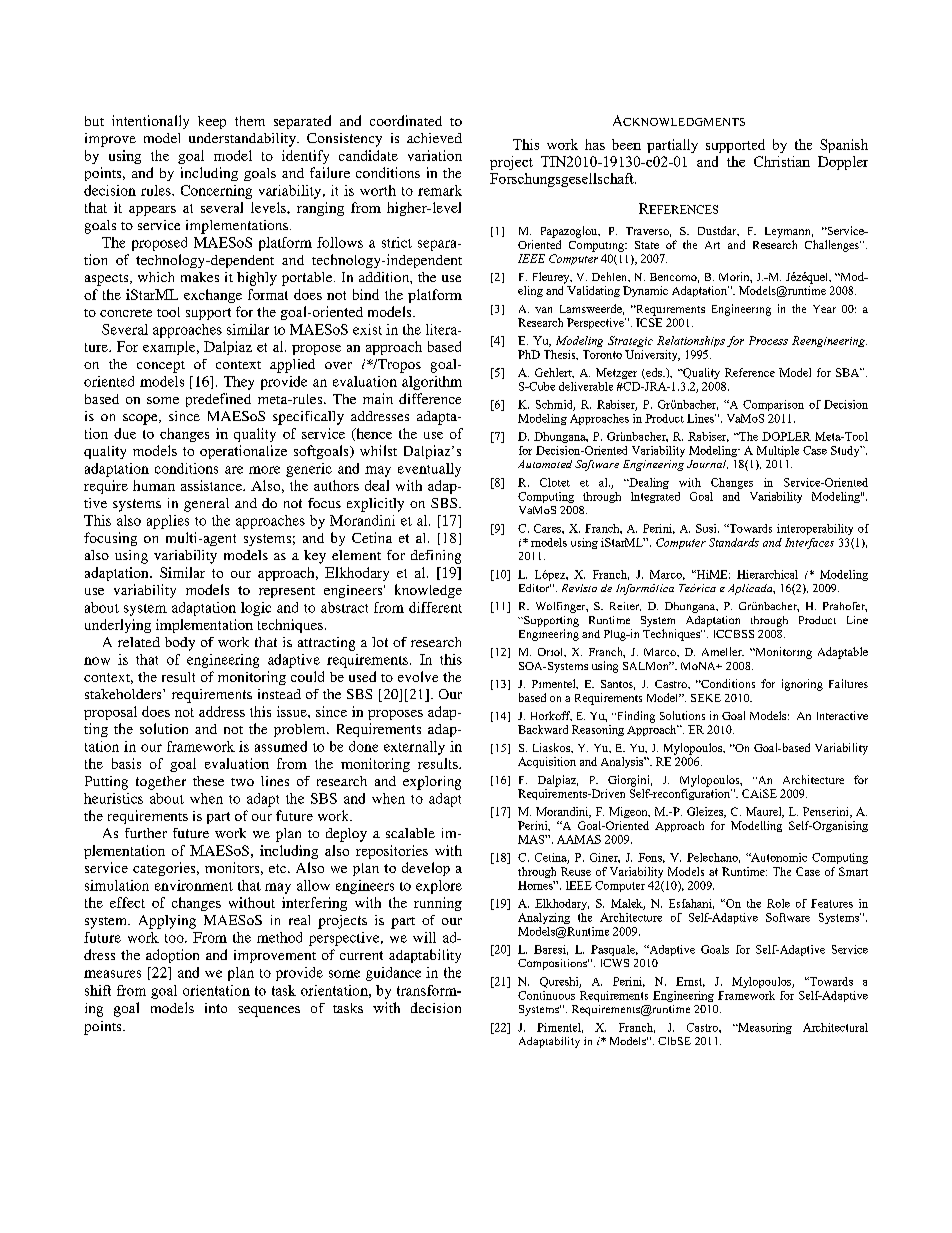  What do you see at coordinates (782, 161) in the page?
I see `Christian` at bounding box center [782, 161].
